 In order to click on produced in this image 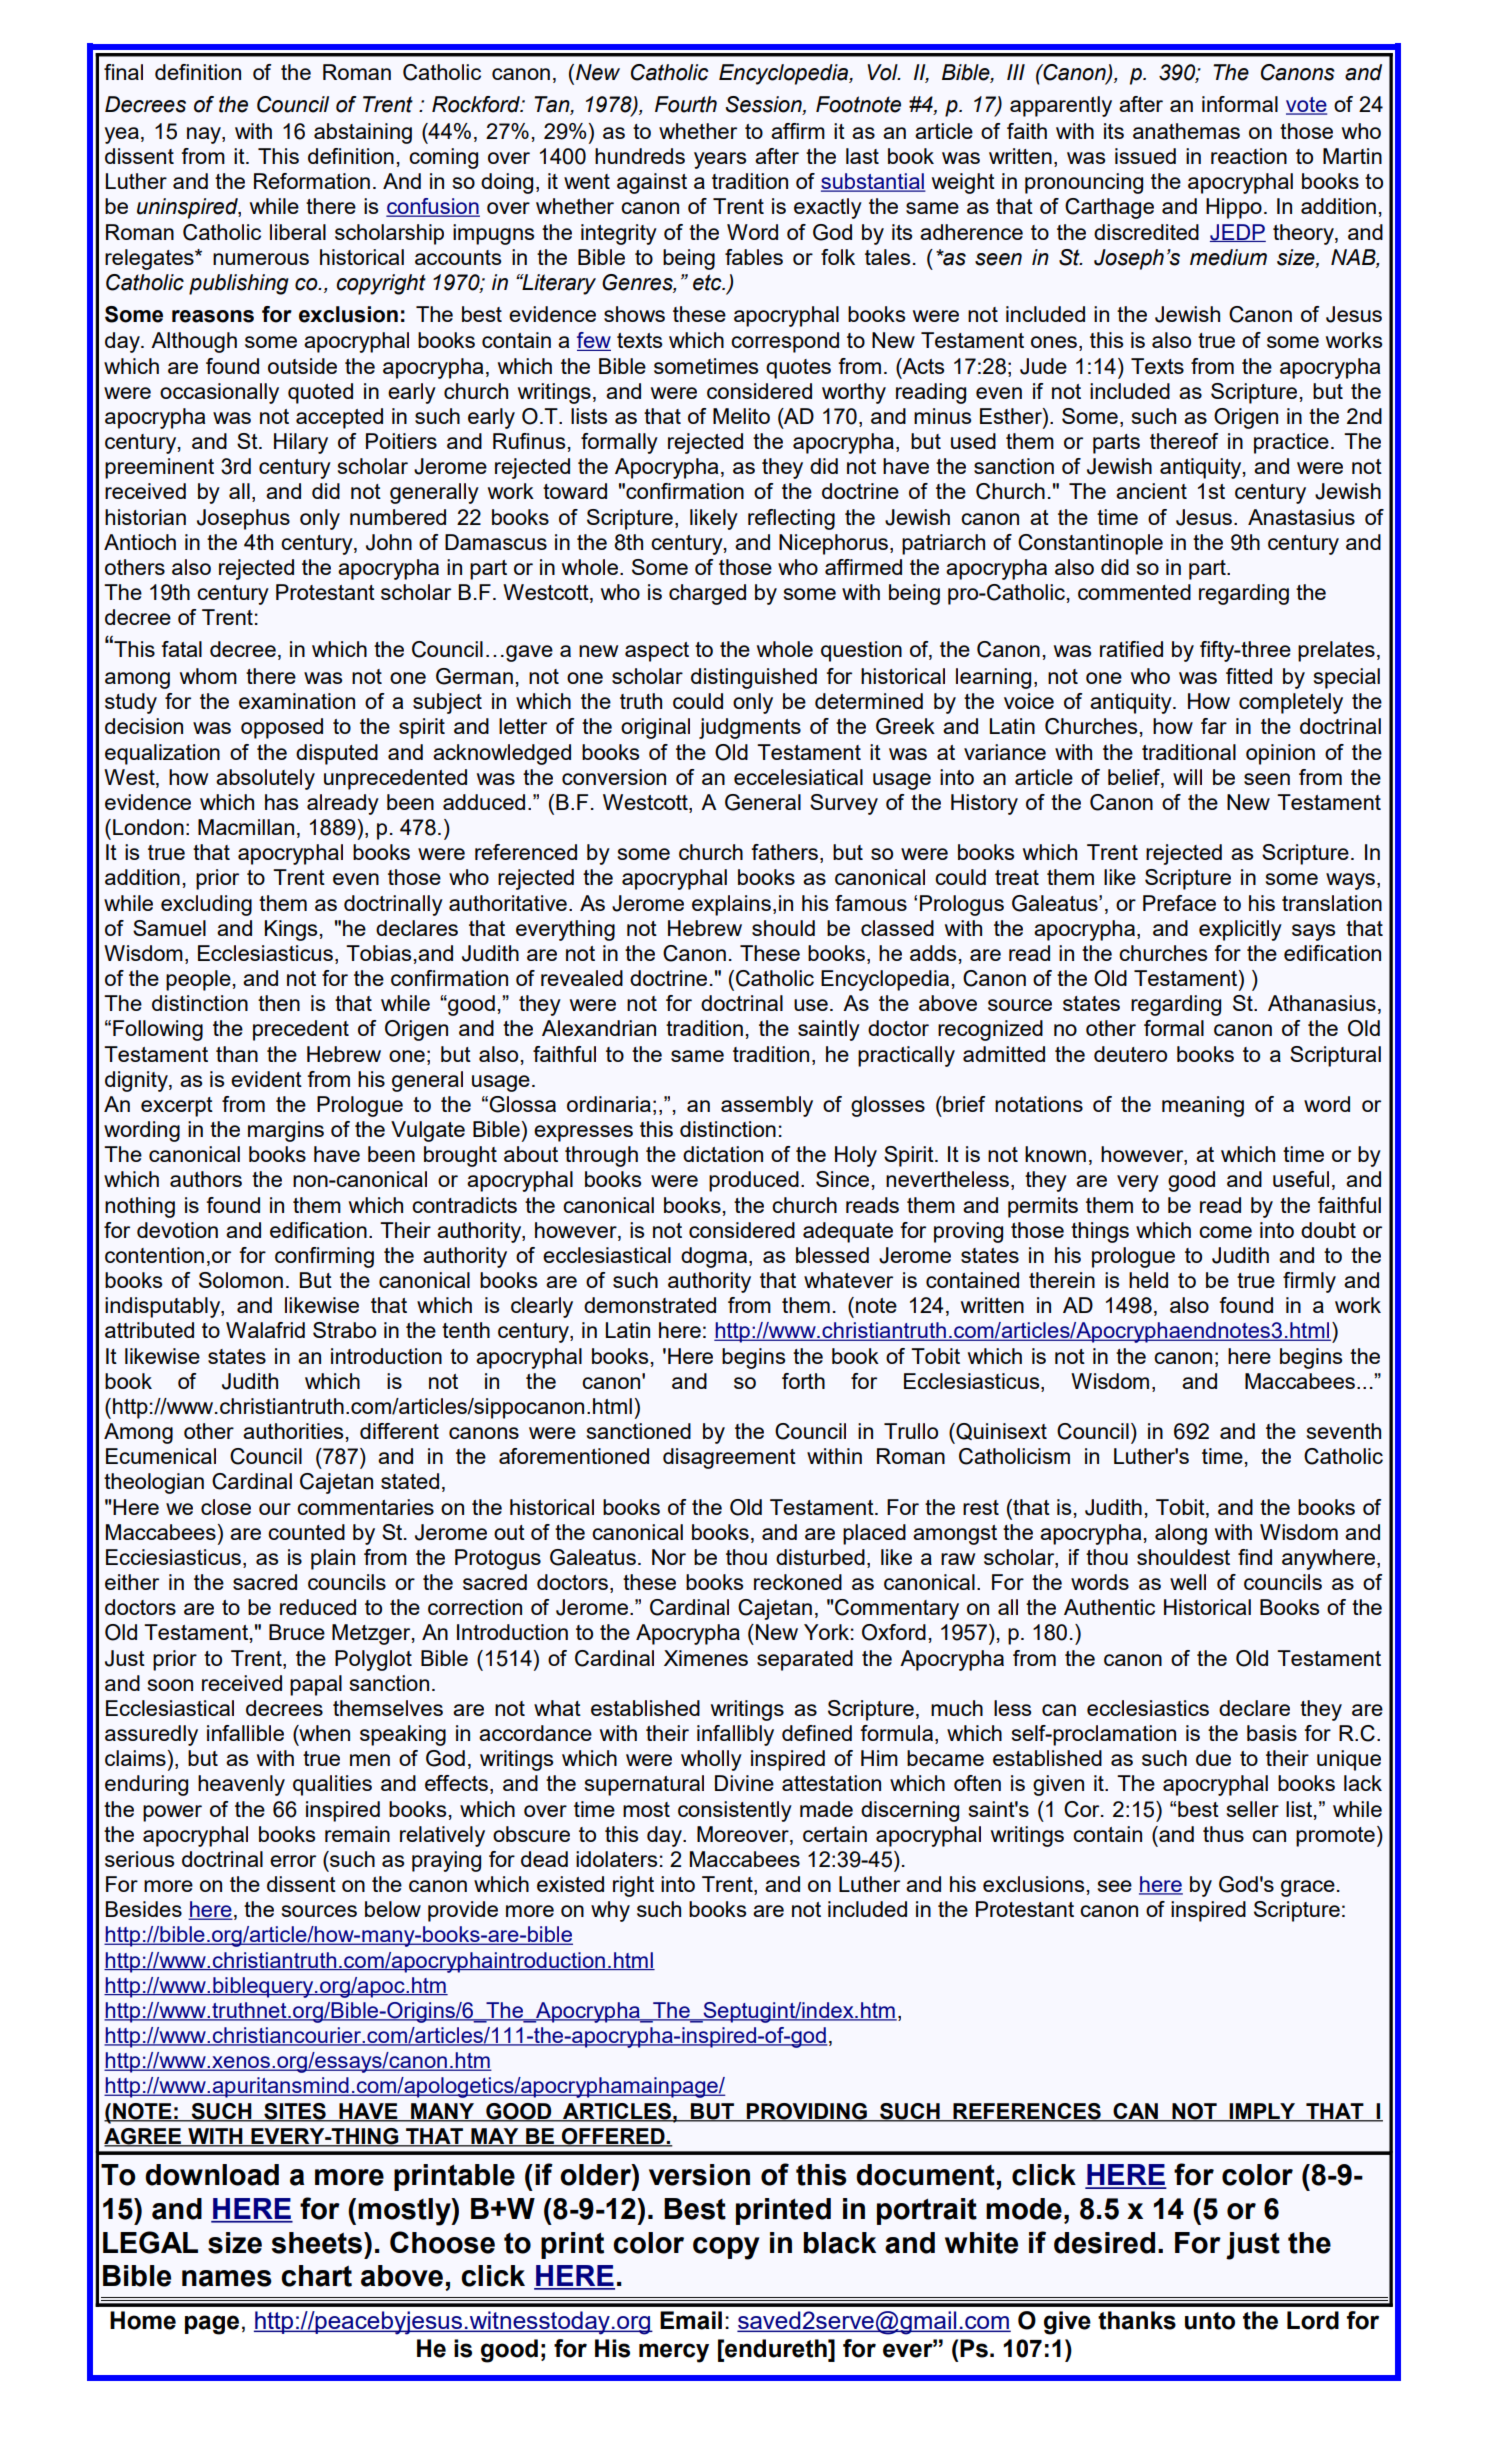, I will do `click(754, 1181)`.
